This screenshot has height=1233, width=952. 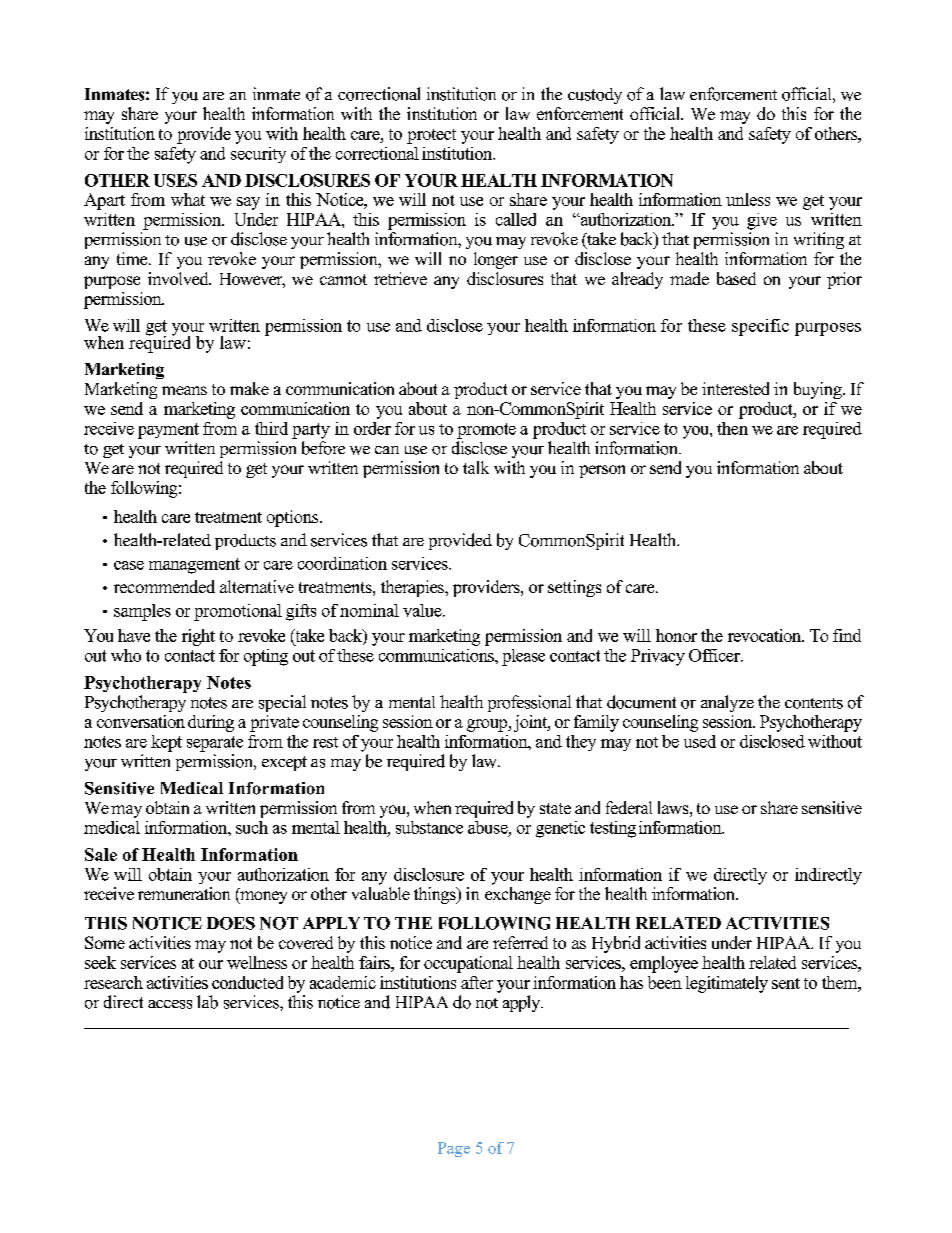 I want to click on protect, so click(x=431, y=136).
